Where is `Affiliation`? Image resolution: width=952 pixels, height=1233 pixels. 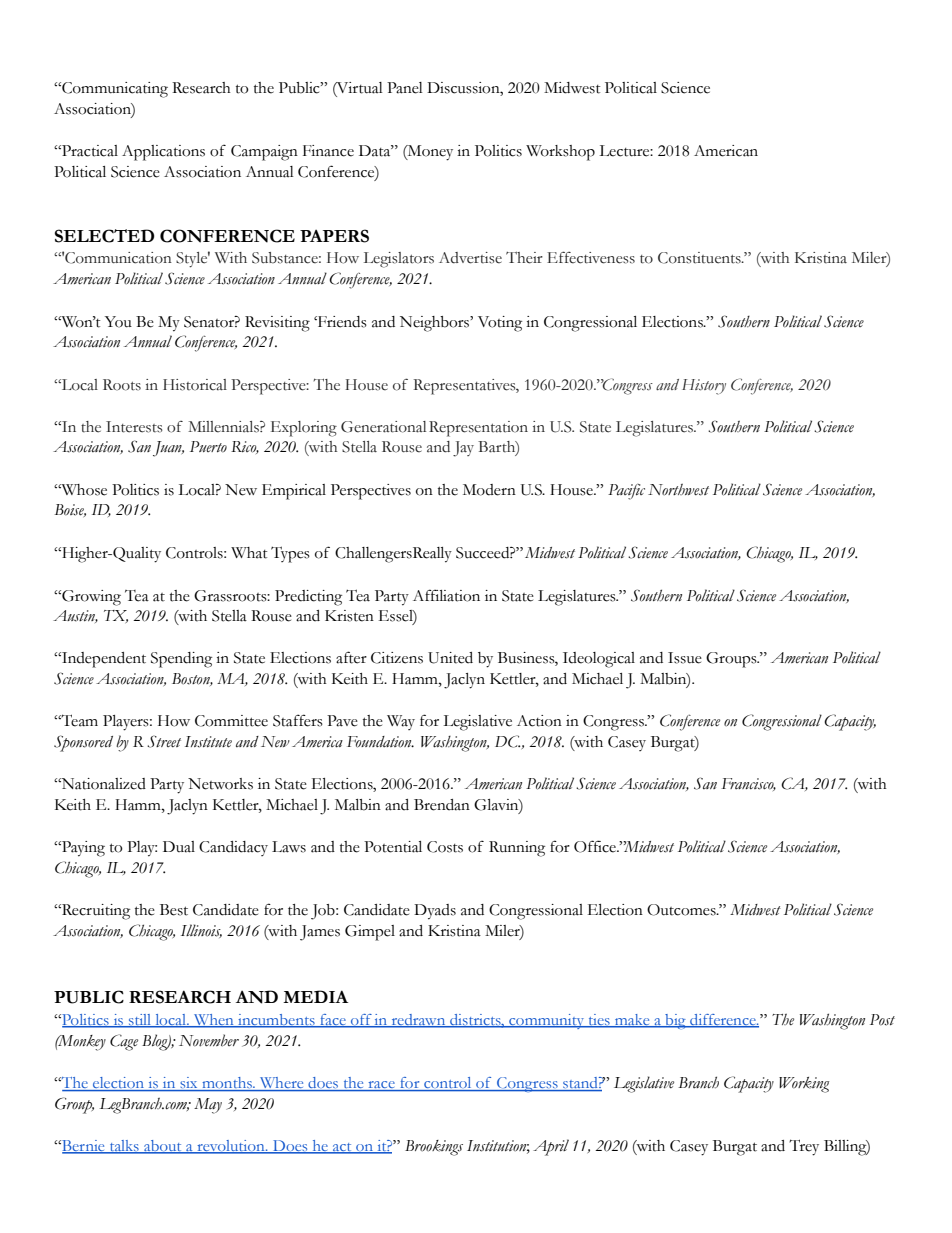
Affiliation is located at coordinates (446, 595).
